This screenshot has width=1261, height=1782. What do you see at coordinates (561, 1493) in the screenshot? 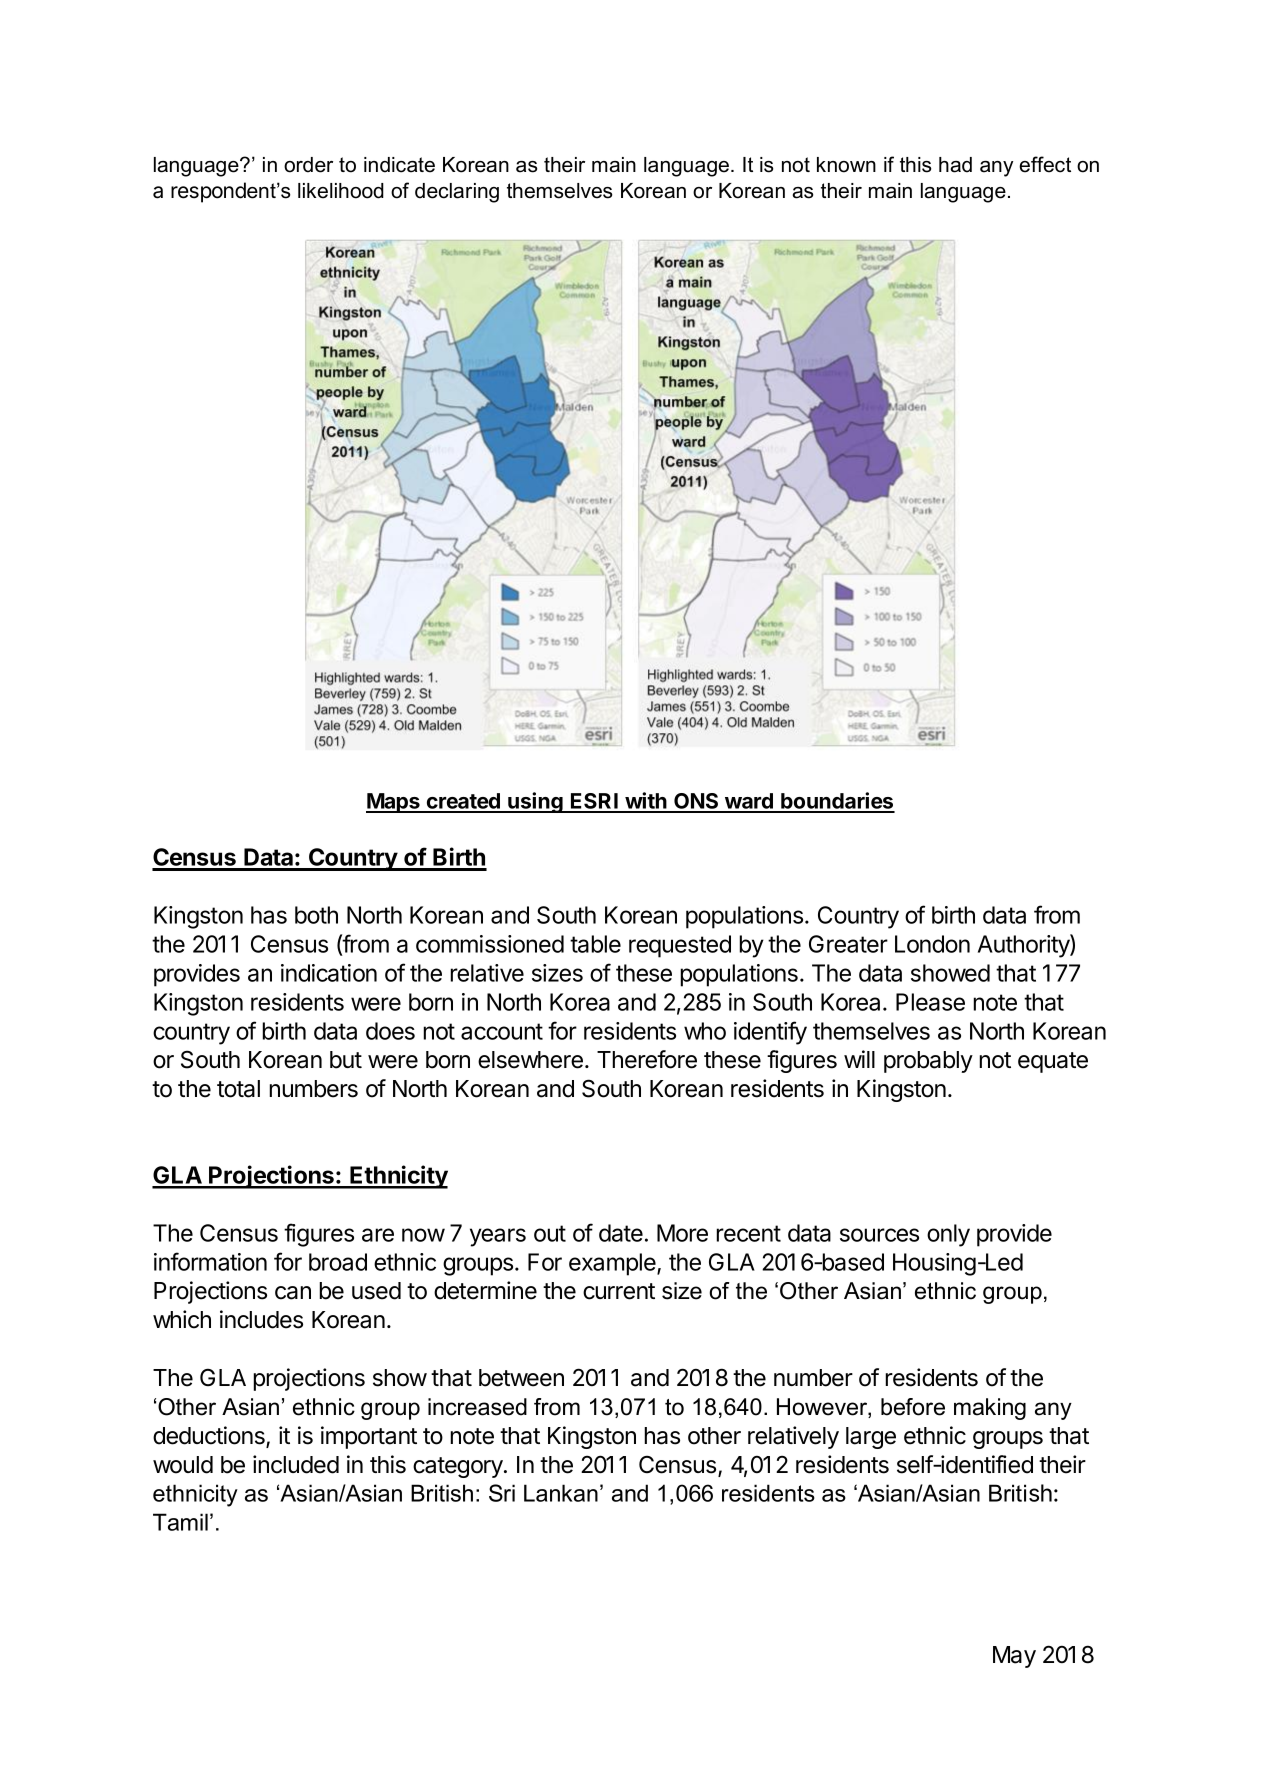
I see `Lankan` at bounding box center [561, 1493].
